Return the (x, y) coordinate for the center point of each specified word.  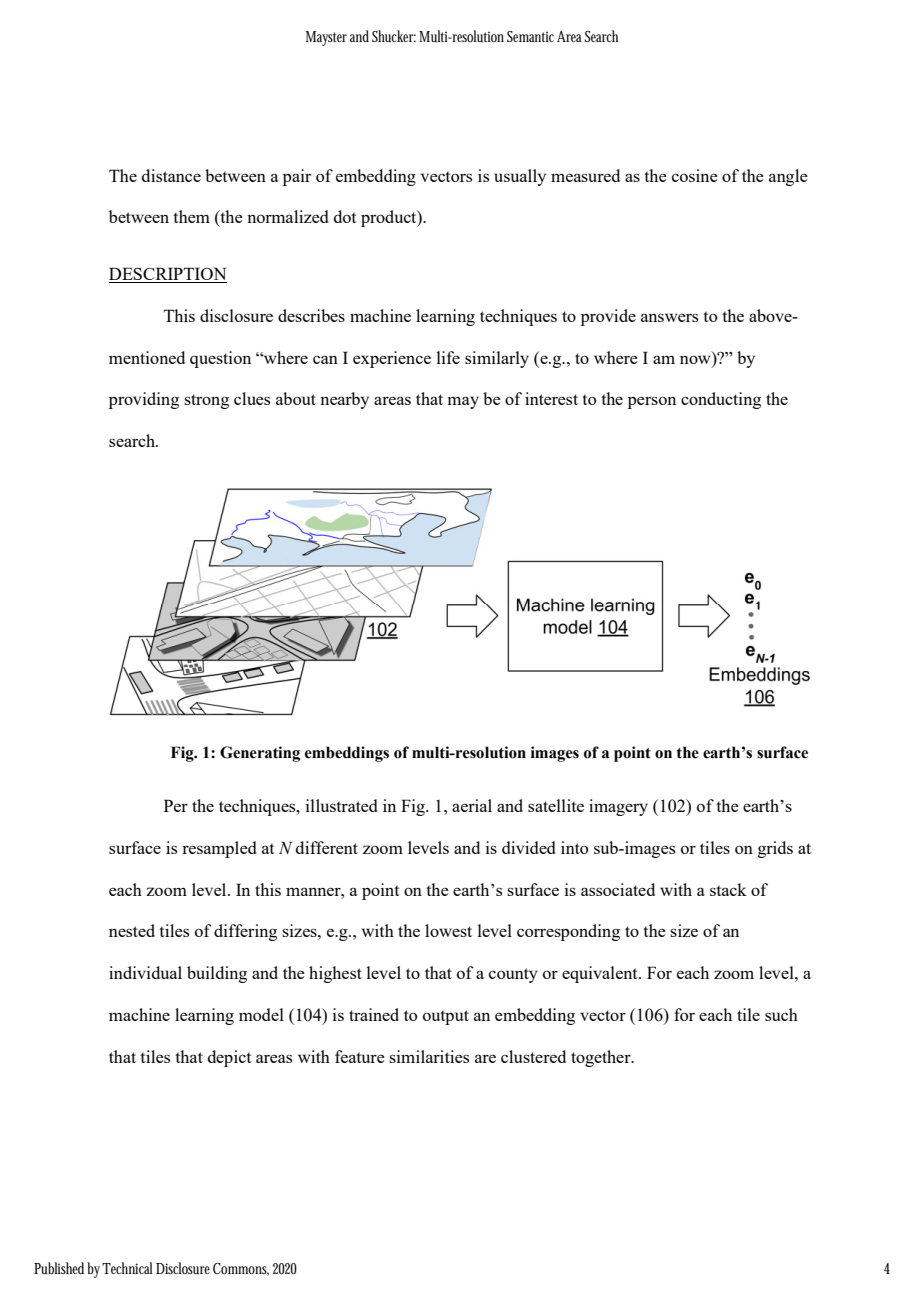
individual (145, 972)
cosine (695, 175)
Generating (260, 754)
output (446, 1017)
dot (345, 216)
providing (144, 400)
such (781, 1014)
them (191, 216)
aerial (472, 805)
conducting (721, 400)
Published (61, 1268)
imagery (618, 807)
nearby (344, 400)
